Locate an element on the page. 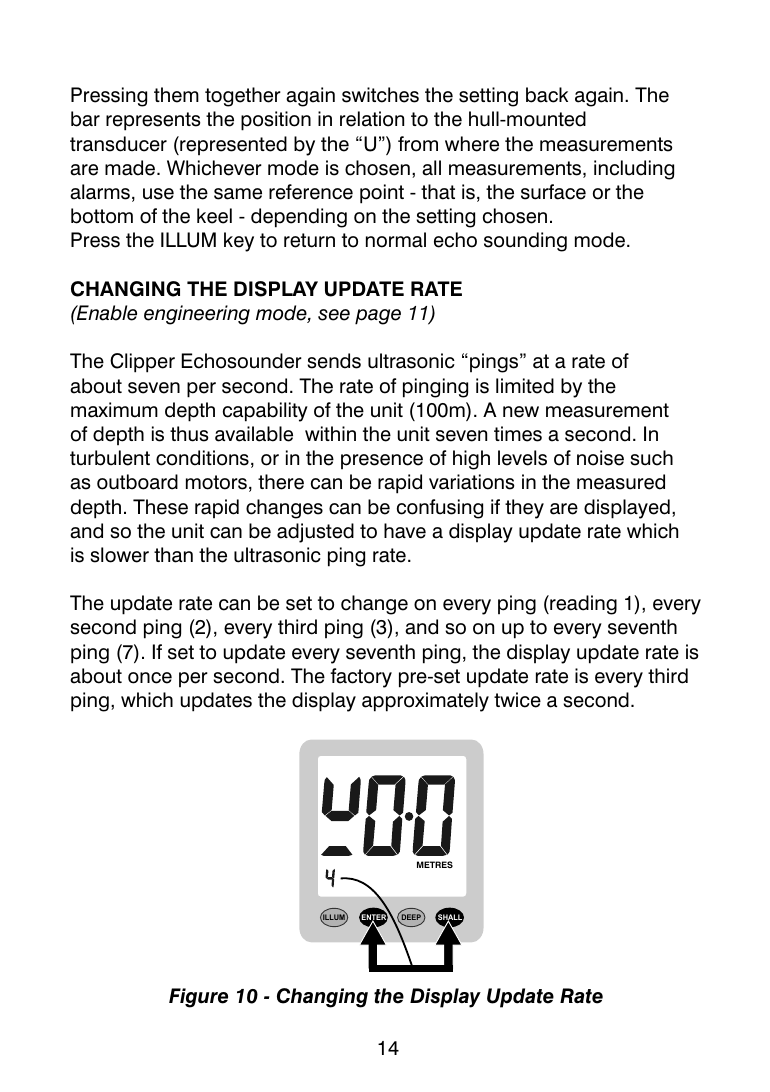 Image resolution: width=770 pixels, height=1092 pixels. Clipper is located at coordinates (142, 363).
